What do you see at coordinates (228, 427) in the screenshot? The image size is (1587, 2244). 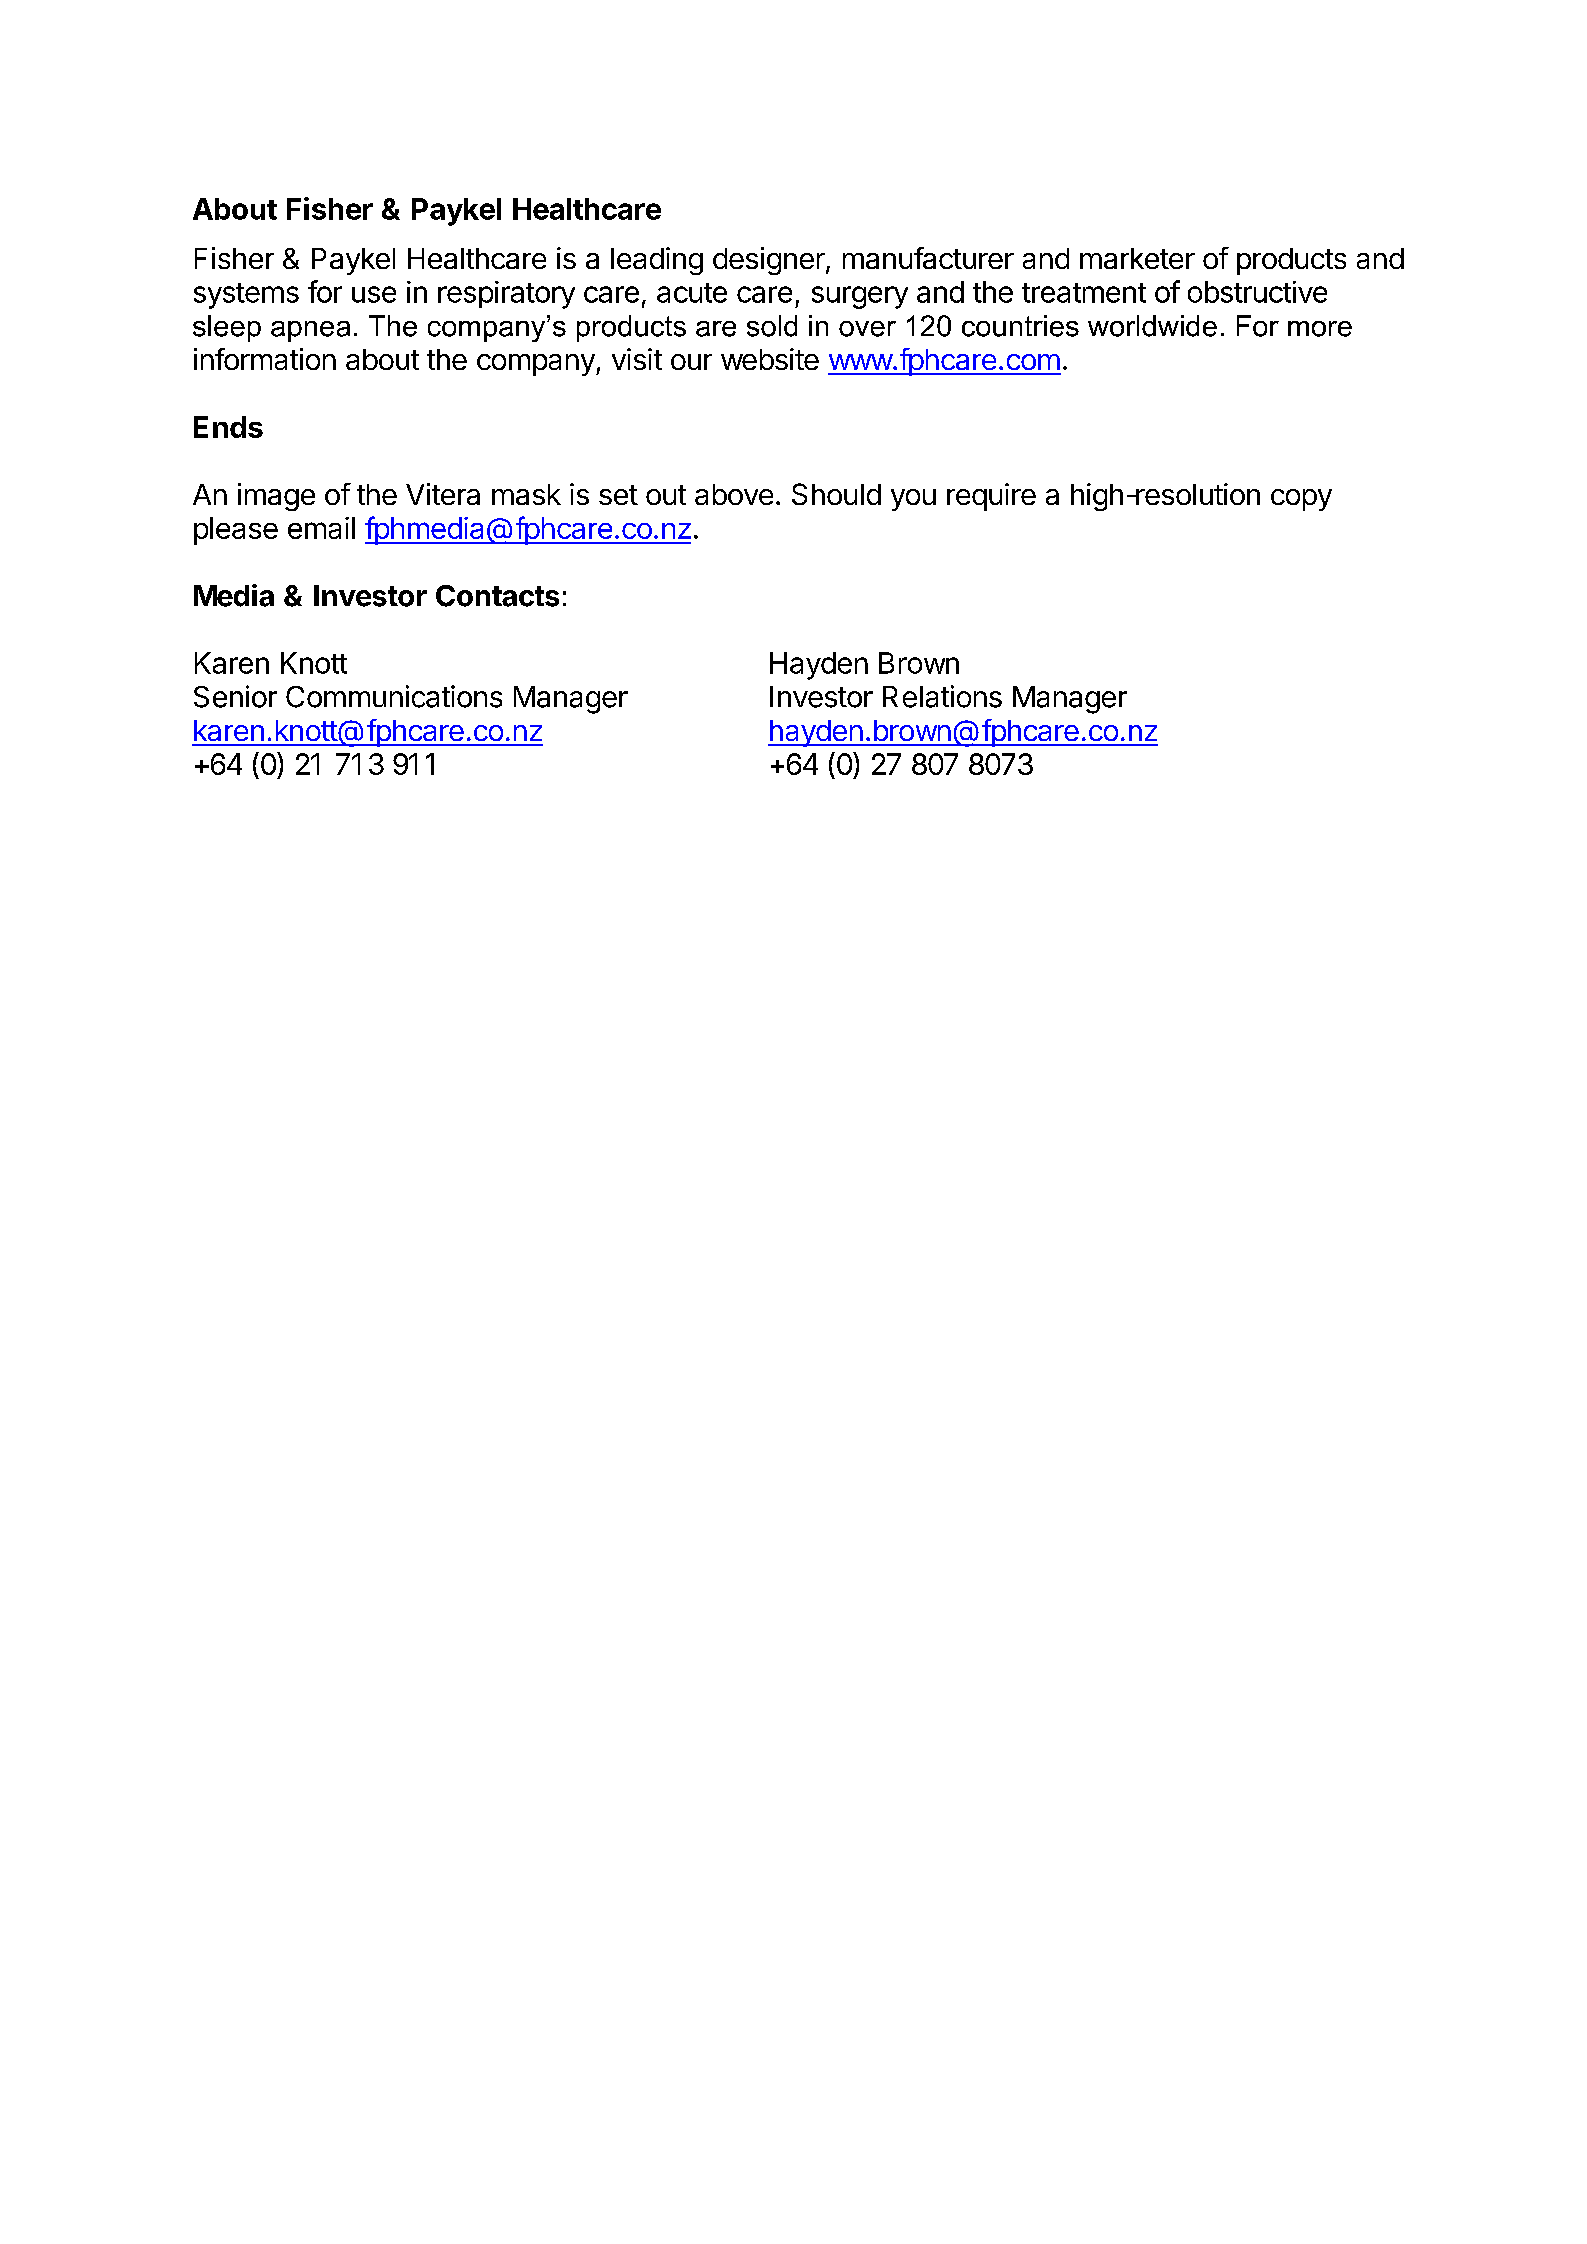 I see `Ends` at bounding box center [228, 427].
